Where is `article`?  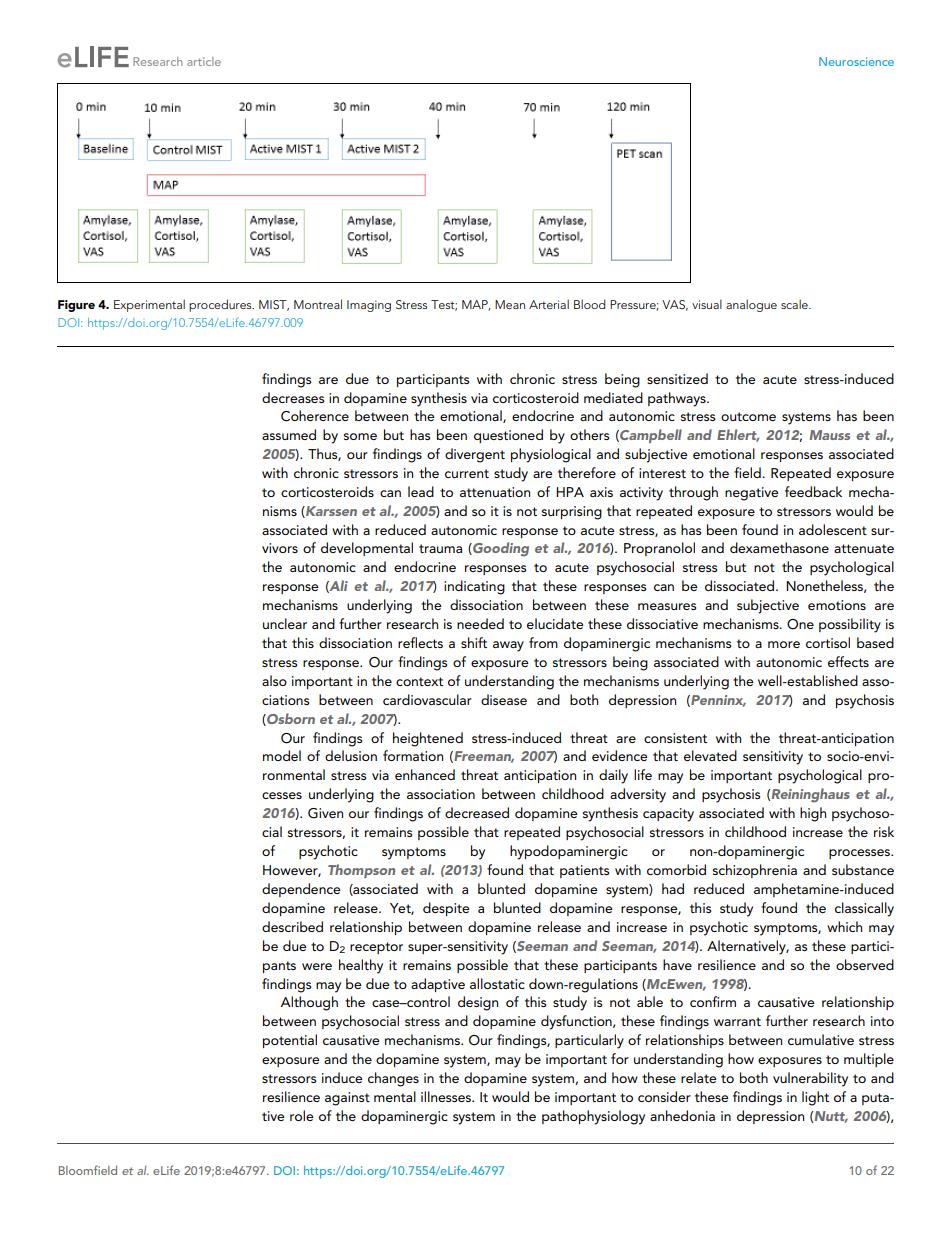 article is located at coordinates (204, 61).
